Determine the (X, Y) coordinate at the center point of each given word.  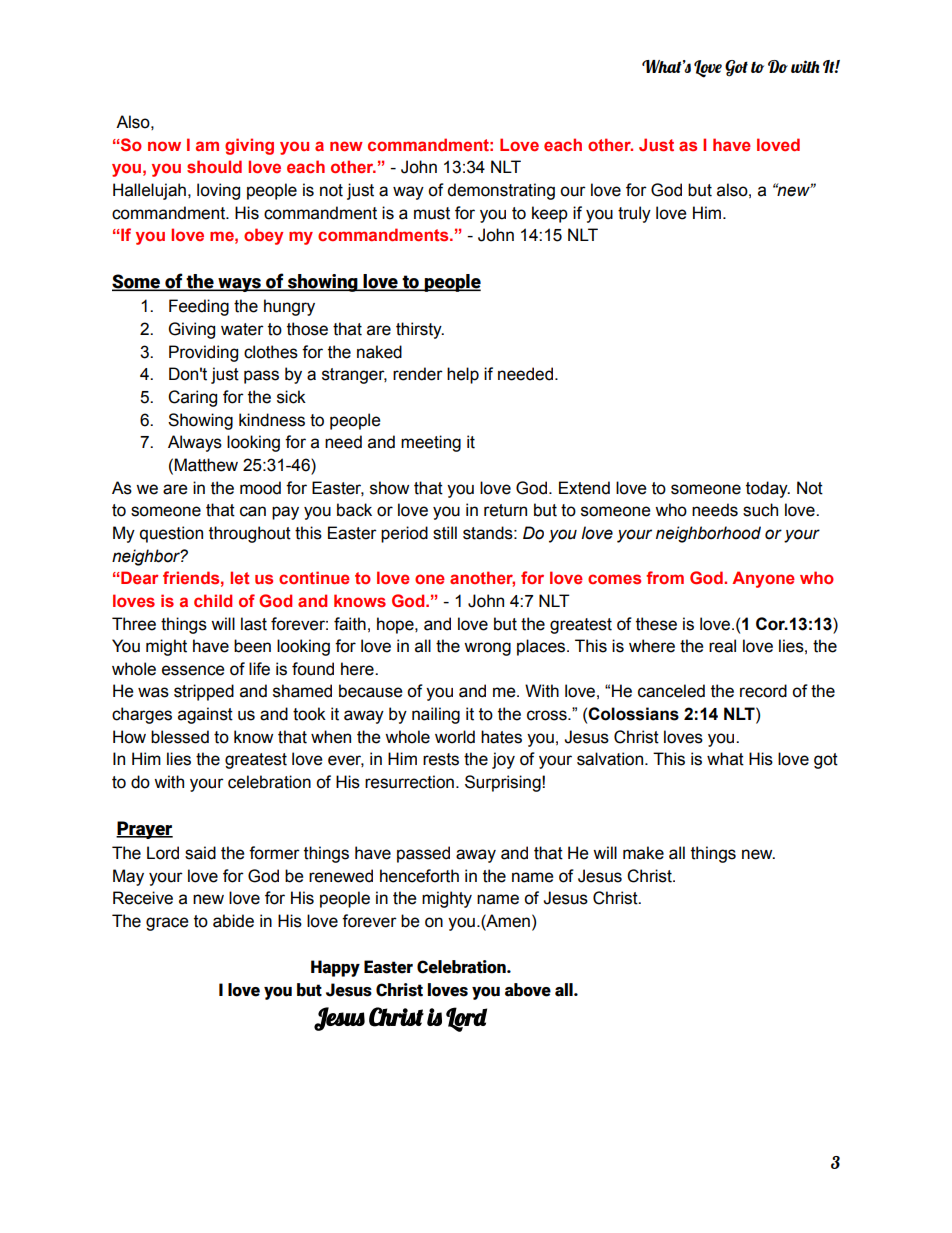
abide (233, 921)
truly (634, 214)
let (240, 577)
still (445, 533)
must (432, 213)
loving (218, 191)
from (665, 577)
